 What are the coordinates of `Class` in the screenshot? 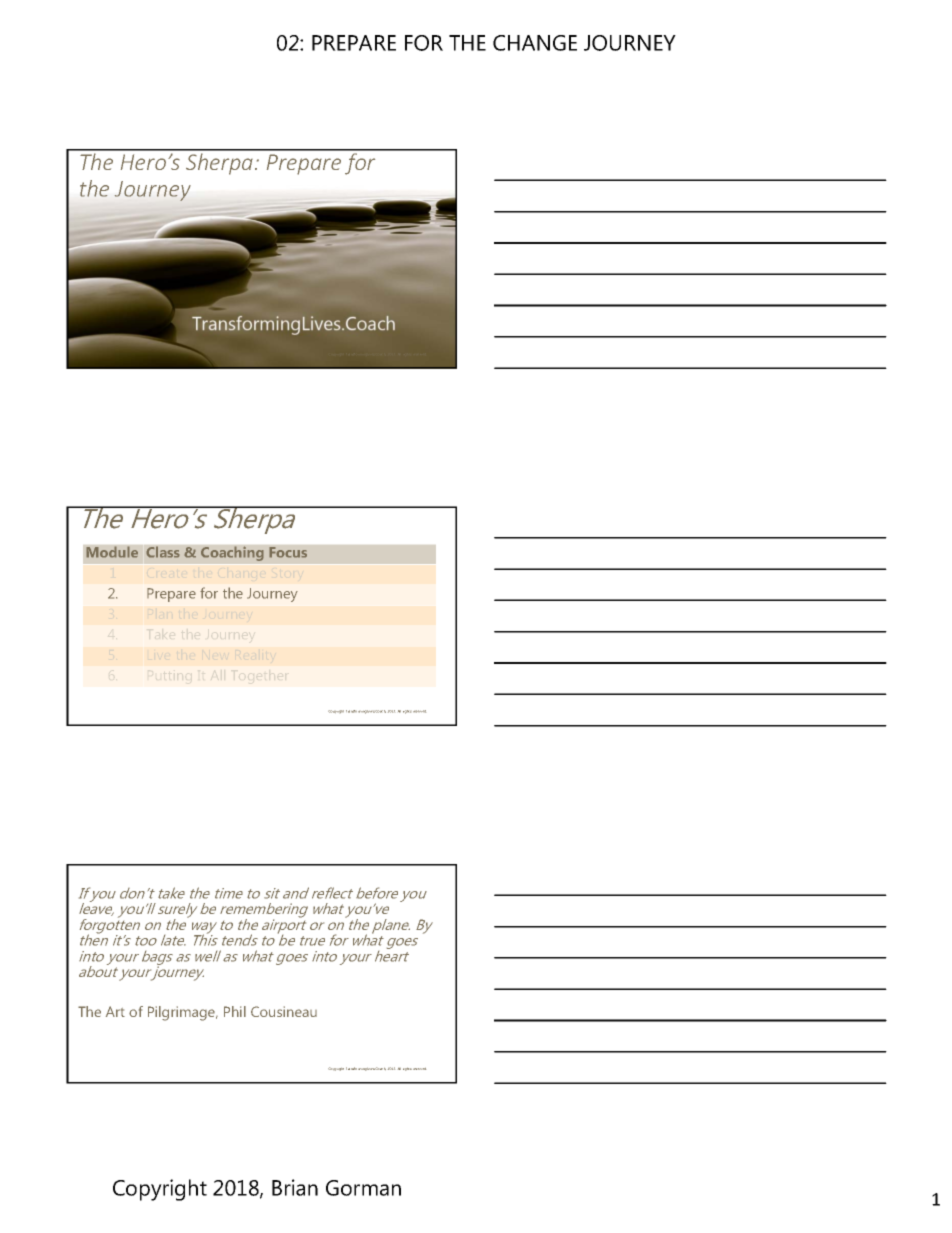 It's located at (163, 552).
